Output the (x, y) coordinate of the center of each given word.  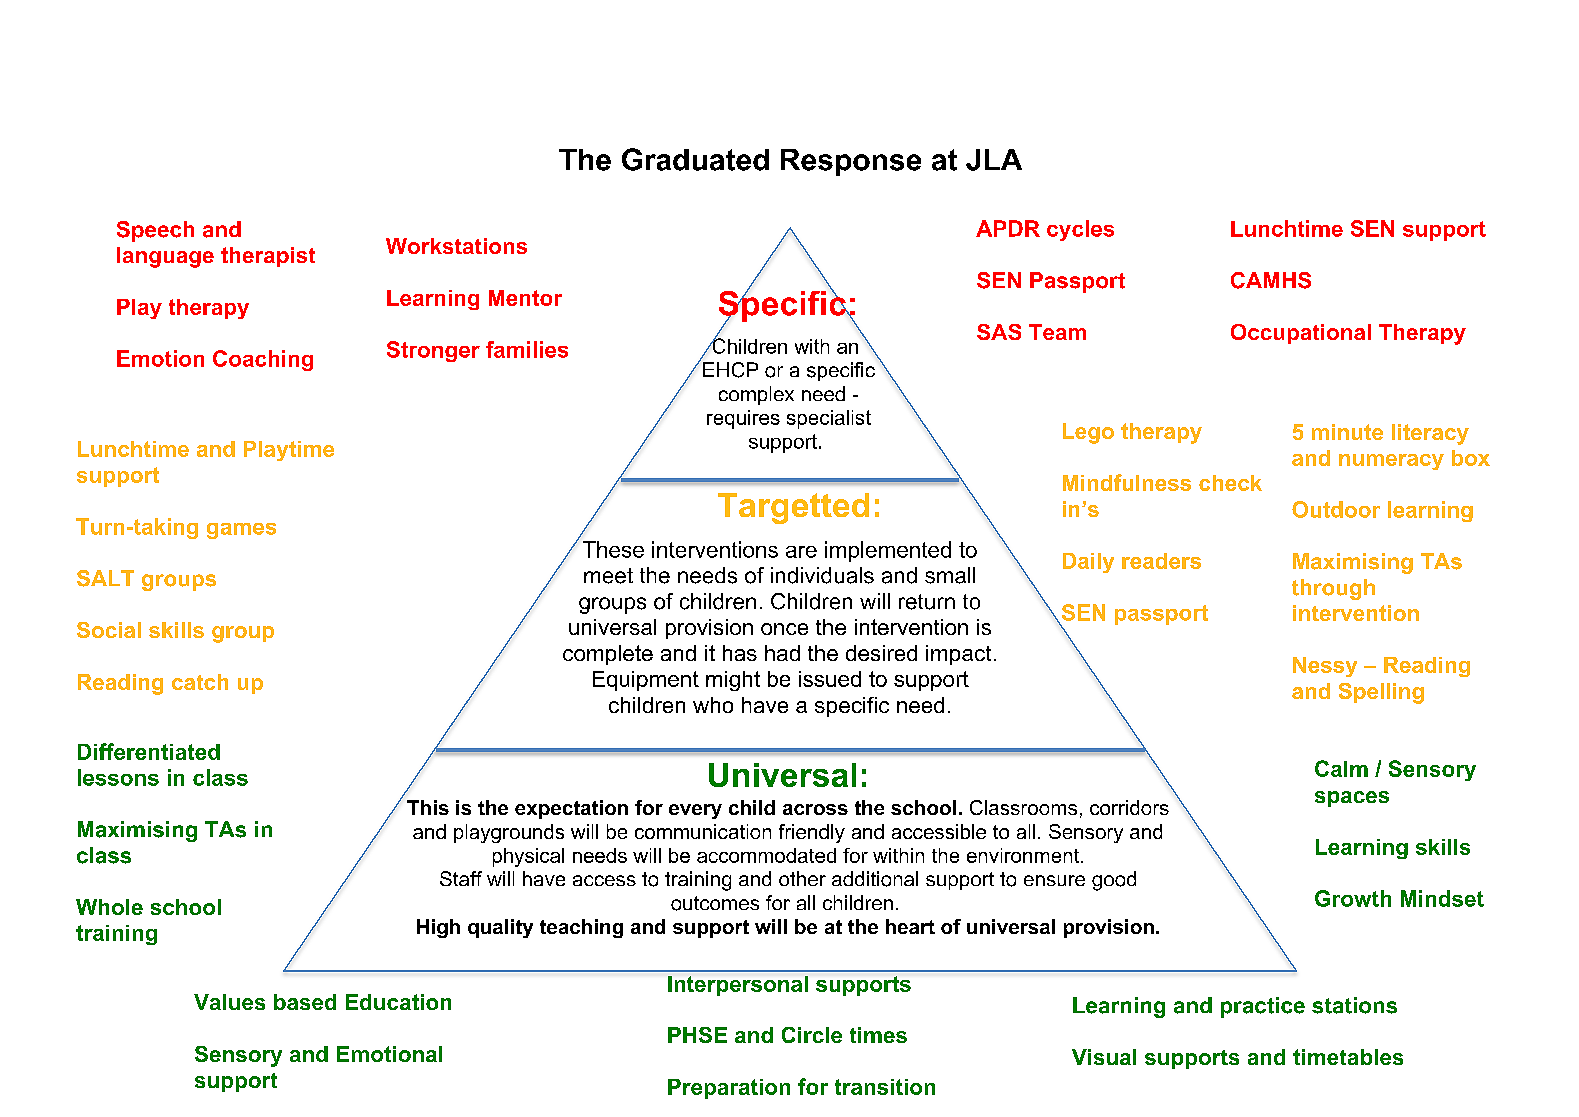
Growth (1353, 898)
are (801, 552)
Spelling (1381, 693)
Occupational (1301, 334)
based (305, 1002)
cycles (1080, 230)
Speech (155, 231)
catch (200, 682)
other (802, 878)
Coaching (263, 360)
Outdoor (1336, 509)
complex (756, 395)
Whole (109, 907)
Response (851, 162)
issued (830, 679)
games (241, 531)
